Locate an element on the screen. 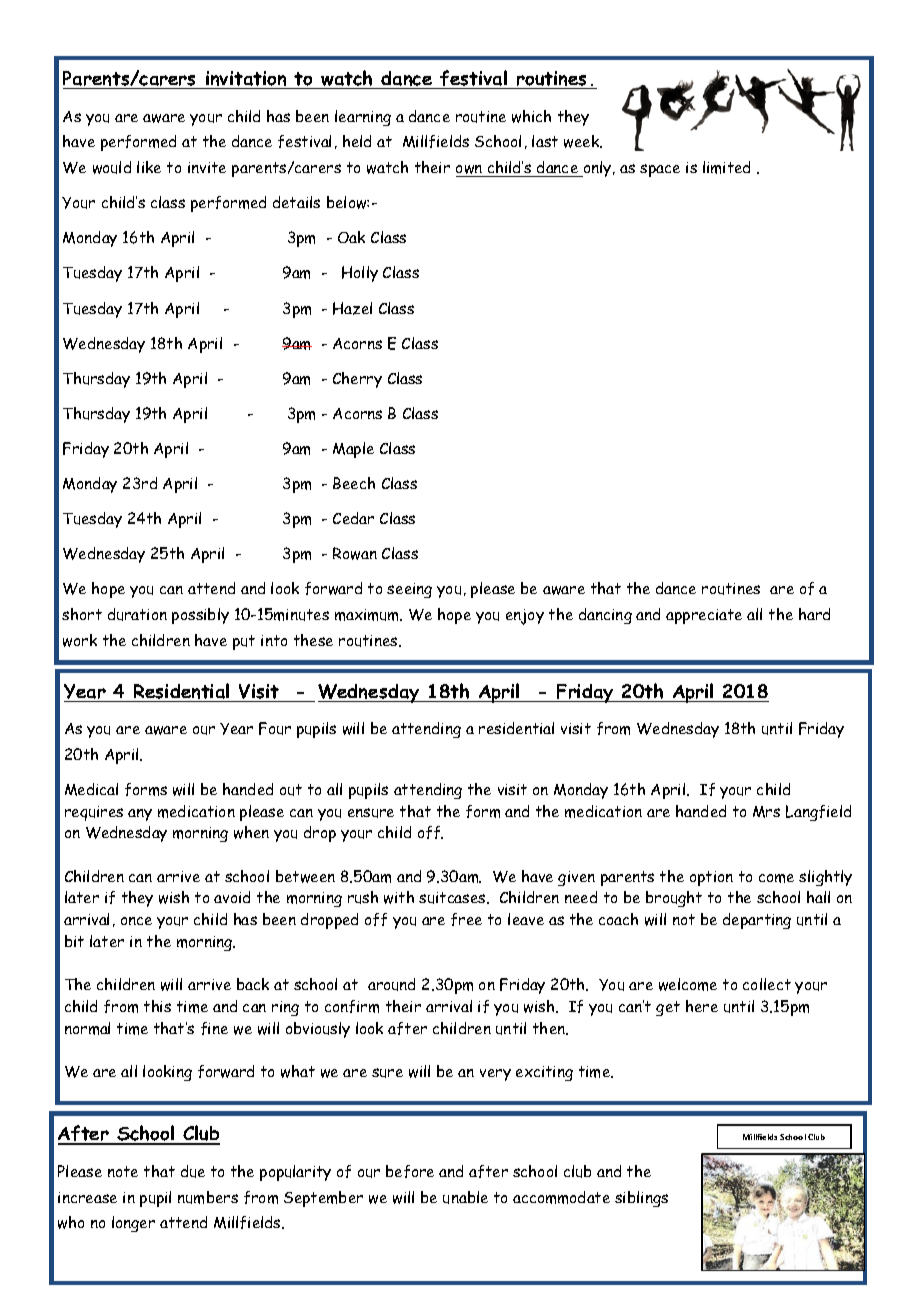  due is located at coordinates (193, 1171).
